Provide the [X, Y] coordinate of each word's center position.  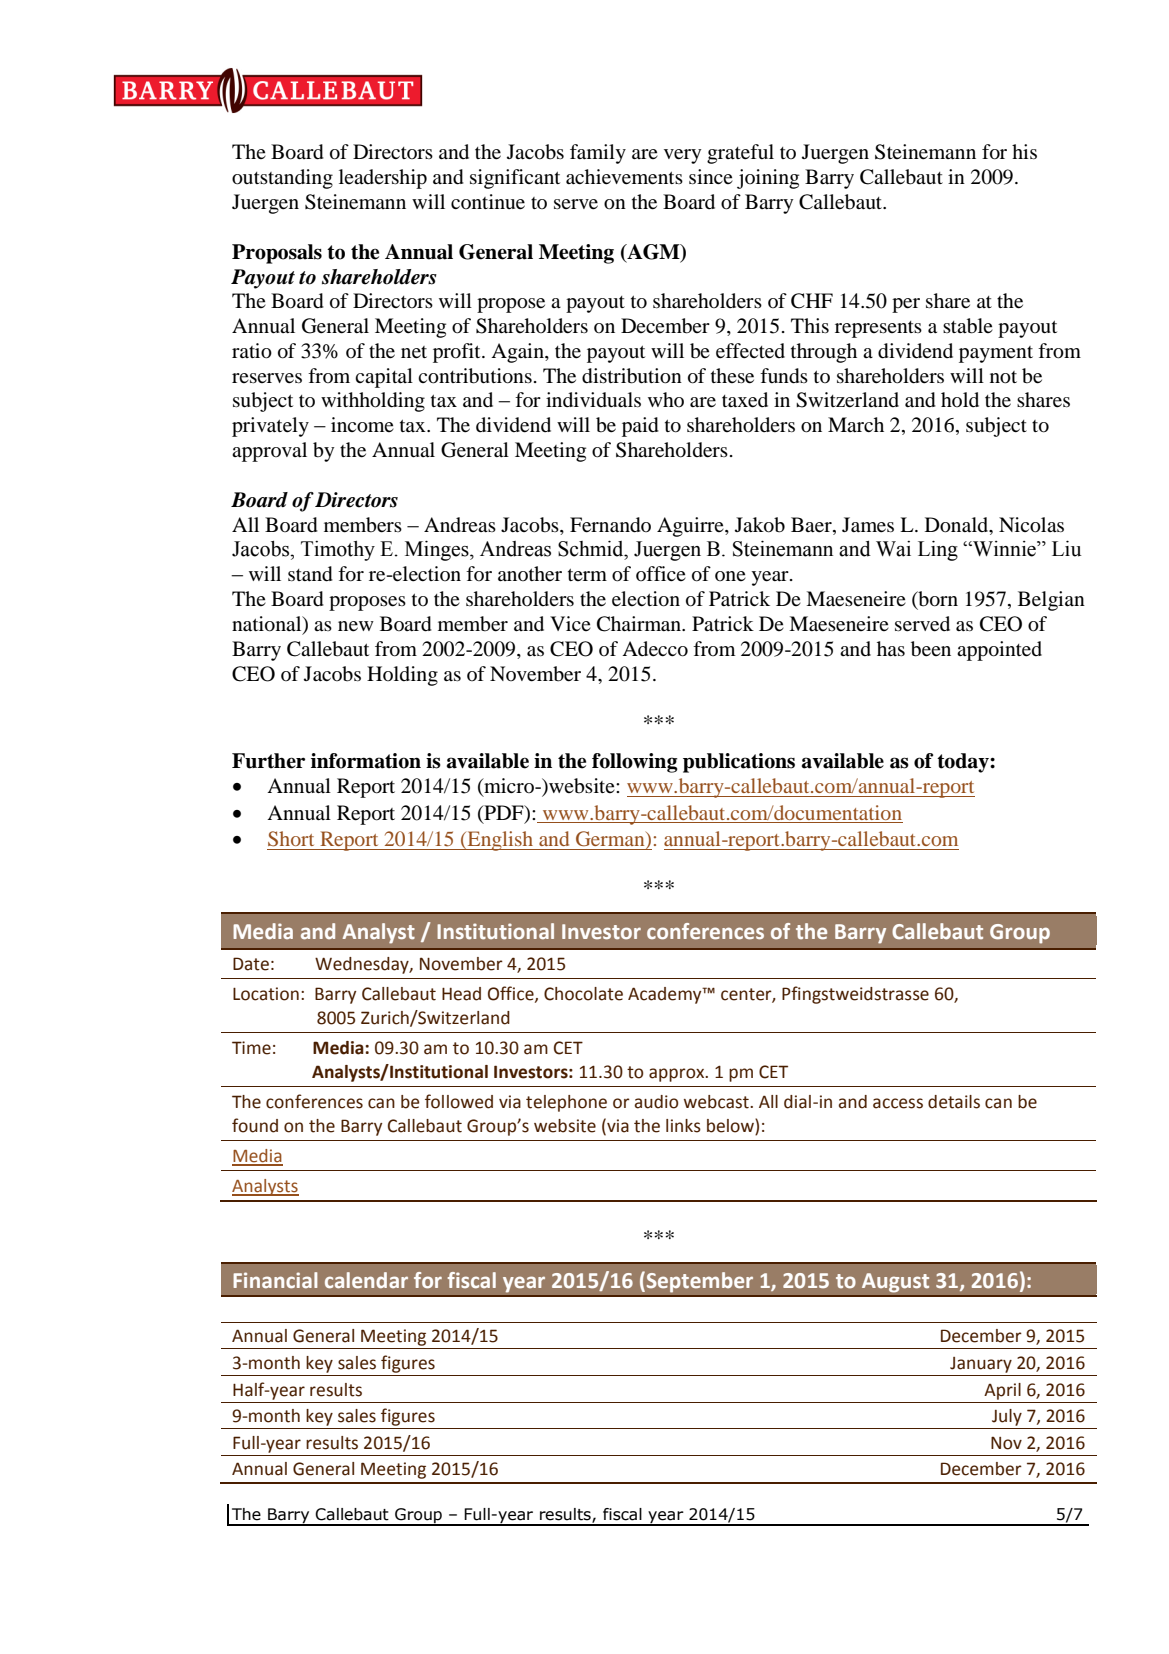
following [635, 763]
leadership [383, 179]
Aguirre [691, 527]
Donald [958, 525]
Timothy [338, 551]
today [964, 763]
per [906, 305]
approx [678, 1075]
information [366, 761]
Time [251, 1048]
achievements [624, 177]
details [954, 1102]
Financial [275, 1280]
